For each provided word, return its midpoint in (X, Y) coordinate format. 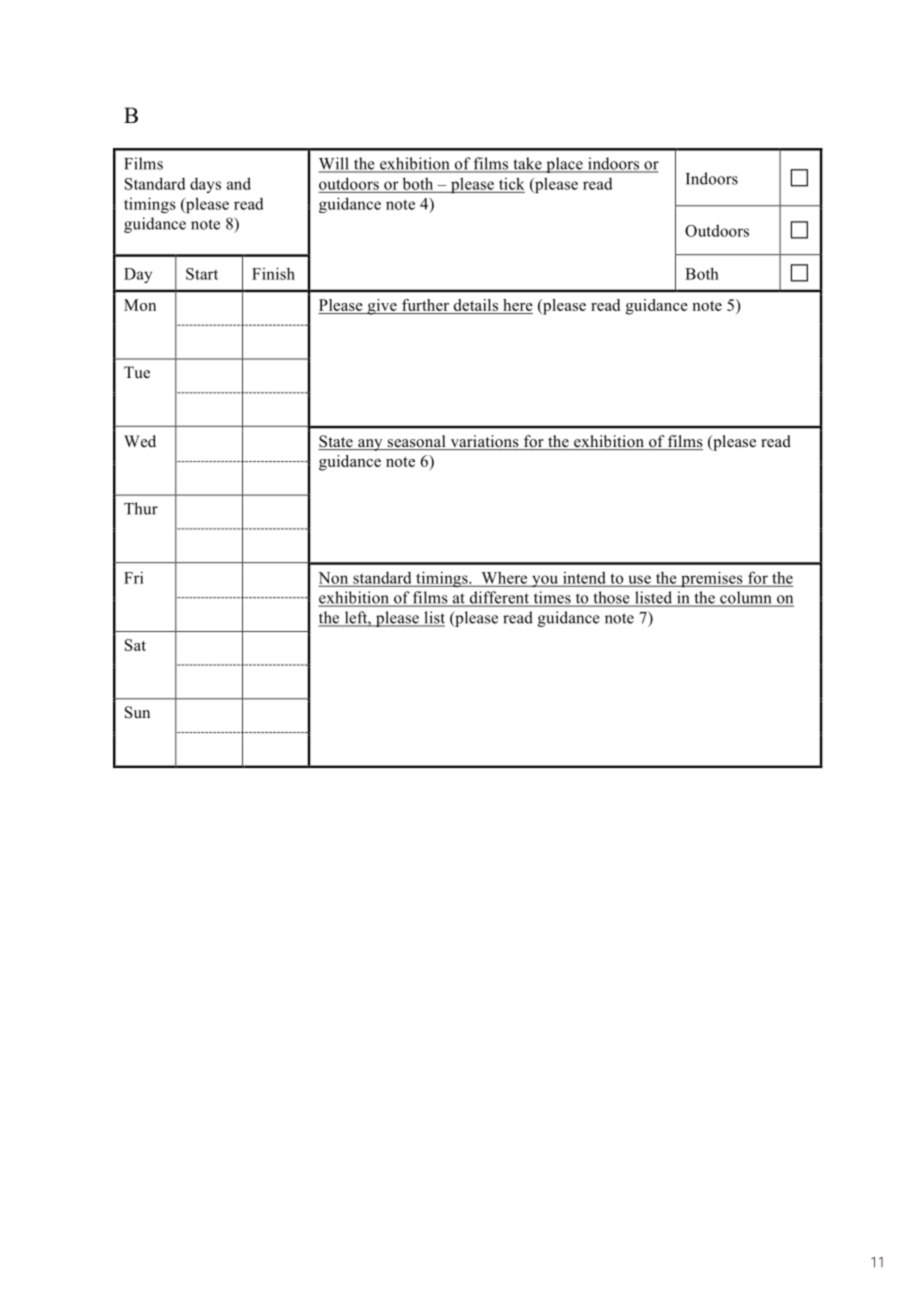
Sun (137, 712)
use (639, 580)
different (499, 598)
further (425, 306)
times (552, 598)
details (475, 306)
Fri (133, 577)
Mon (140, 305)
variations (484, 442)
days (205, 185)
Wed (140, 441)
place (564, 165)
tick (512, 183)
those (611, 598)
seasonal (416, 442)
